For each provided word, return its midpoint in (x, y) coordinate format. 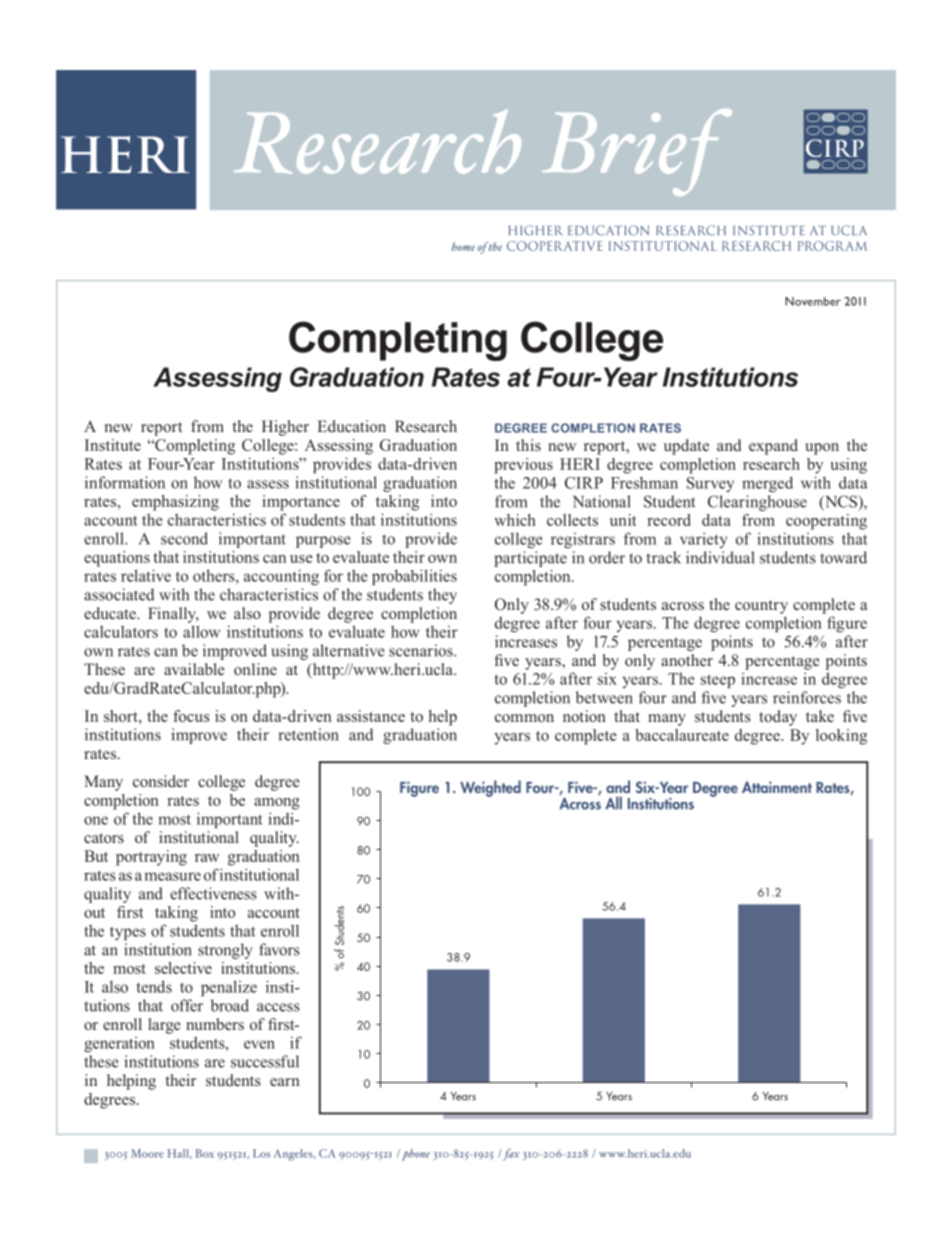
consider (161, 781)
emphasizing (175, 503)
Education (352, 426)
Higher (285, 428)
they (442, 596)
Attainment (777, 787)
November (813, 301)
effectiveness (213, 893)
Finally (173, 615)
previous (523, 466)
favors (279, 949)
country (761, 607)
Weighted (490, 788)
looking (841, 737)
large (164, 1026)
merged (767, 484)
